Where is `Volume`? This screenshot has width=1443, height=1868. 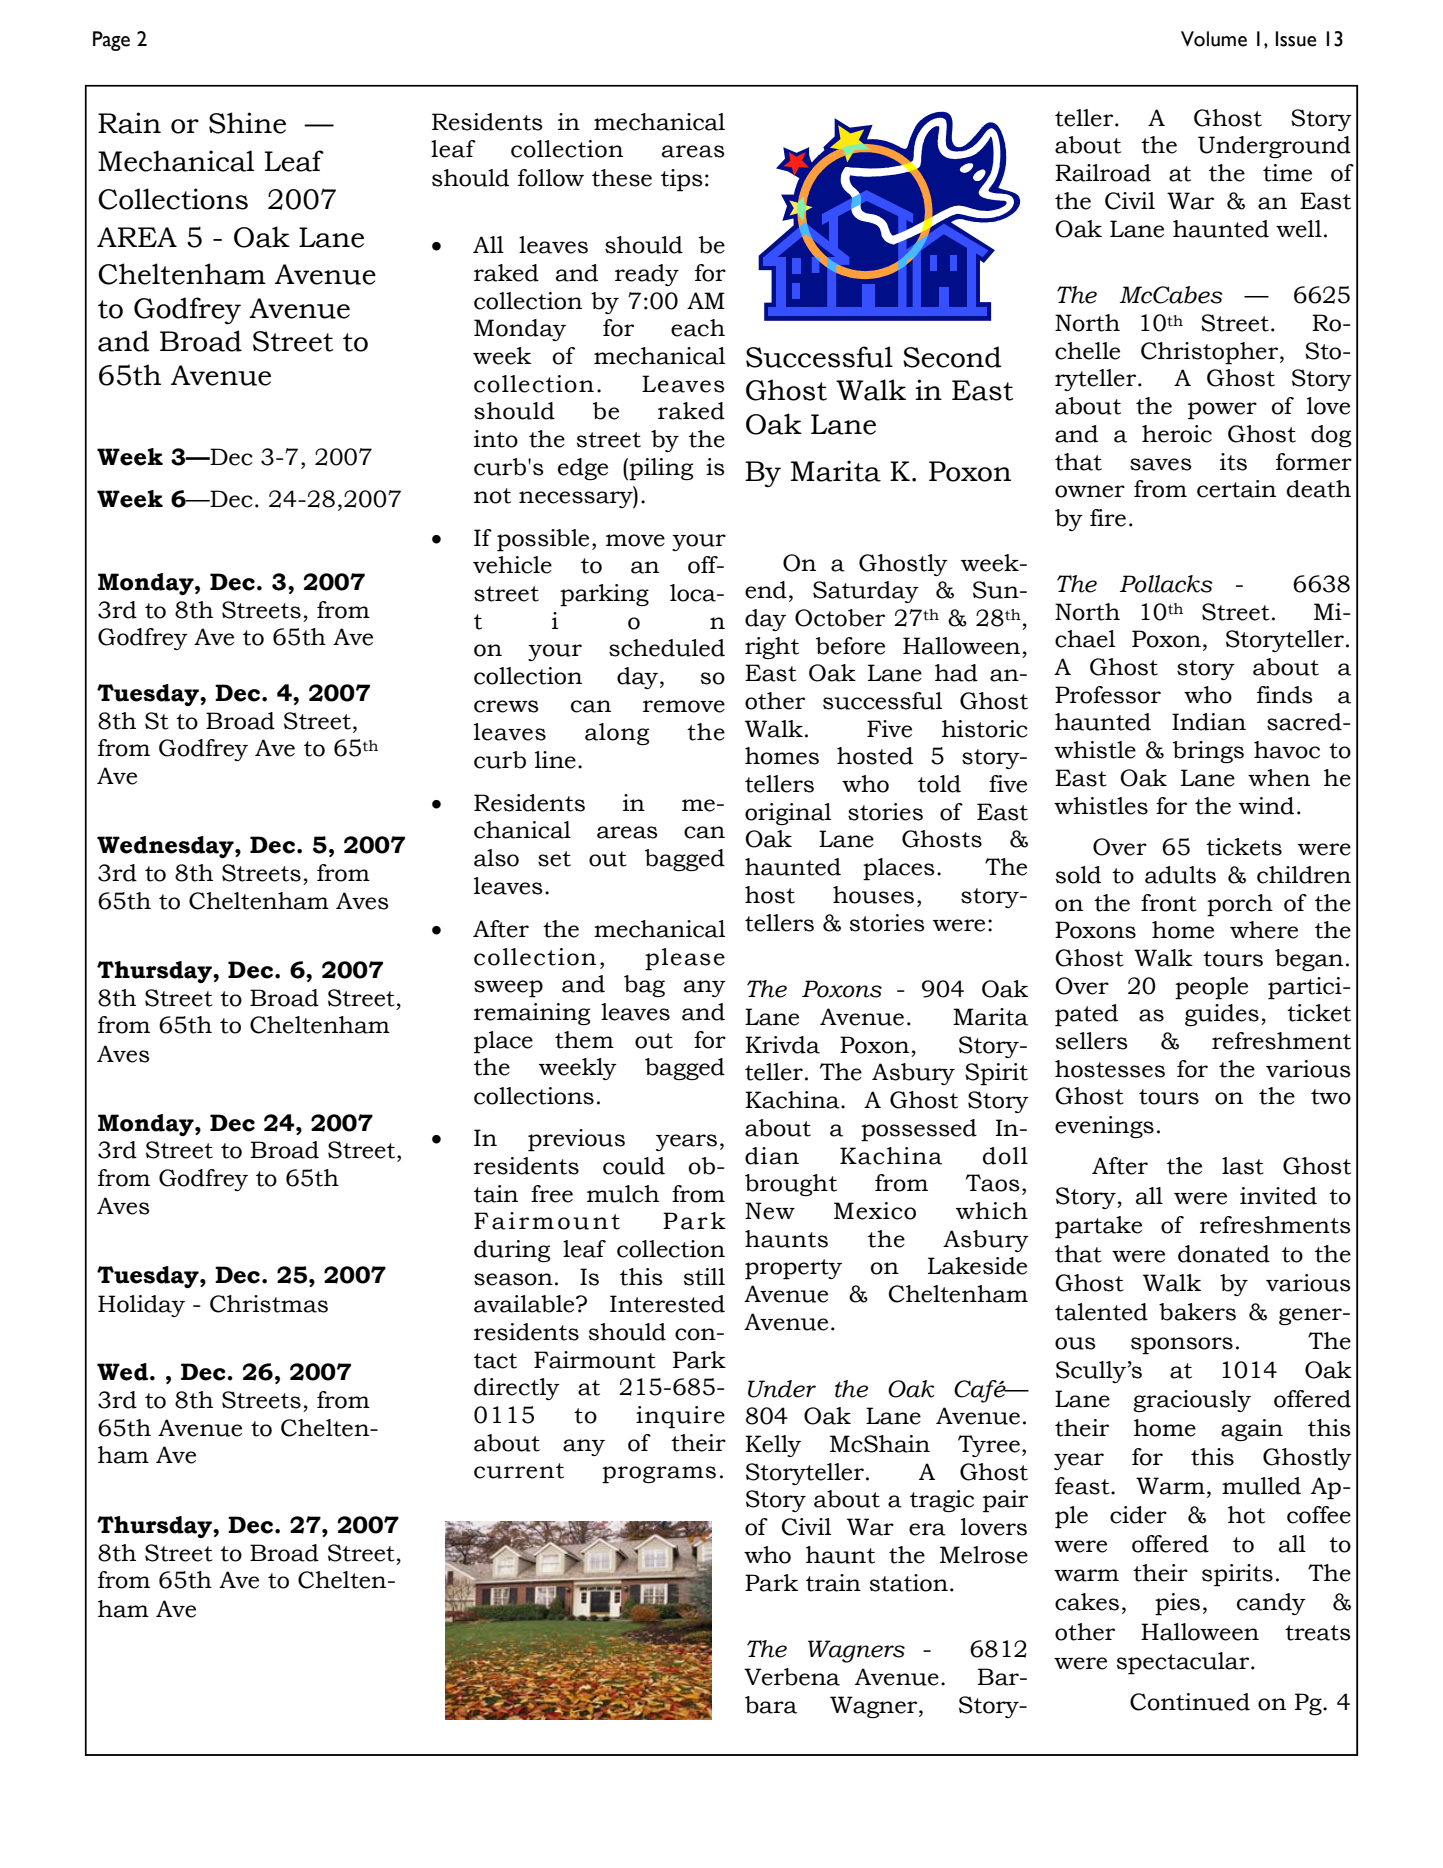
Volume is located at coordinates (1214, 39).
